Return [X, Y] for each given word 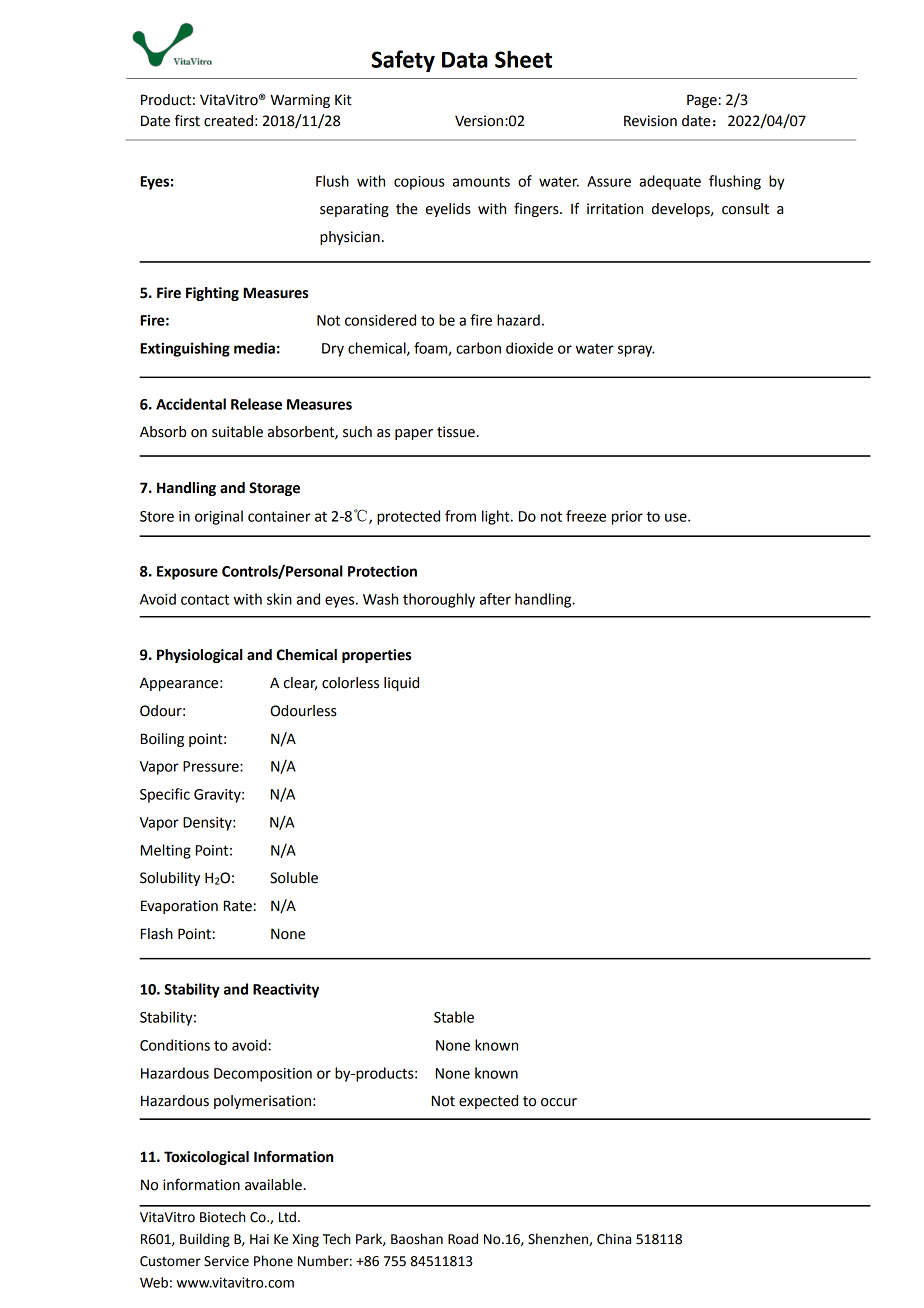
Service [226, 1261]
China [614, 1239]
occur [559, 1102]
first [187, 120]
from [460, 516]
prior [627, 518]
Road [463, 1239]
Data [465, 60]
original [219, 517]
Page [702, 101]
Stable [454, 1017]
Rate [238, 906]
